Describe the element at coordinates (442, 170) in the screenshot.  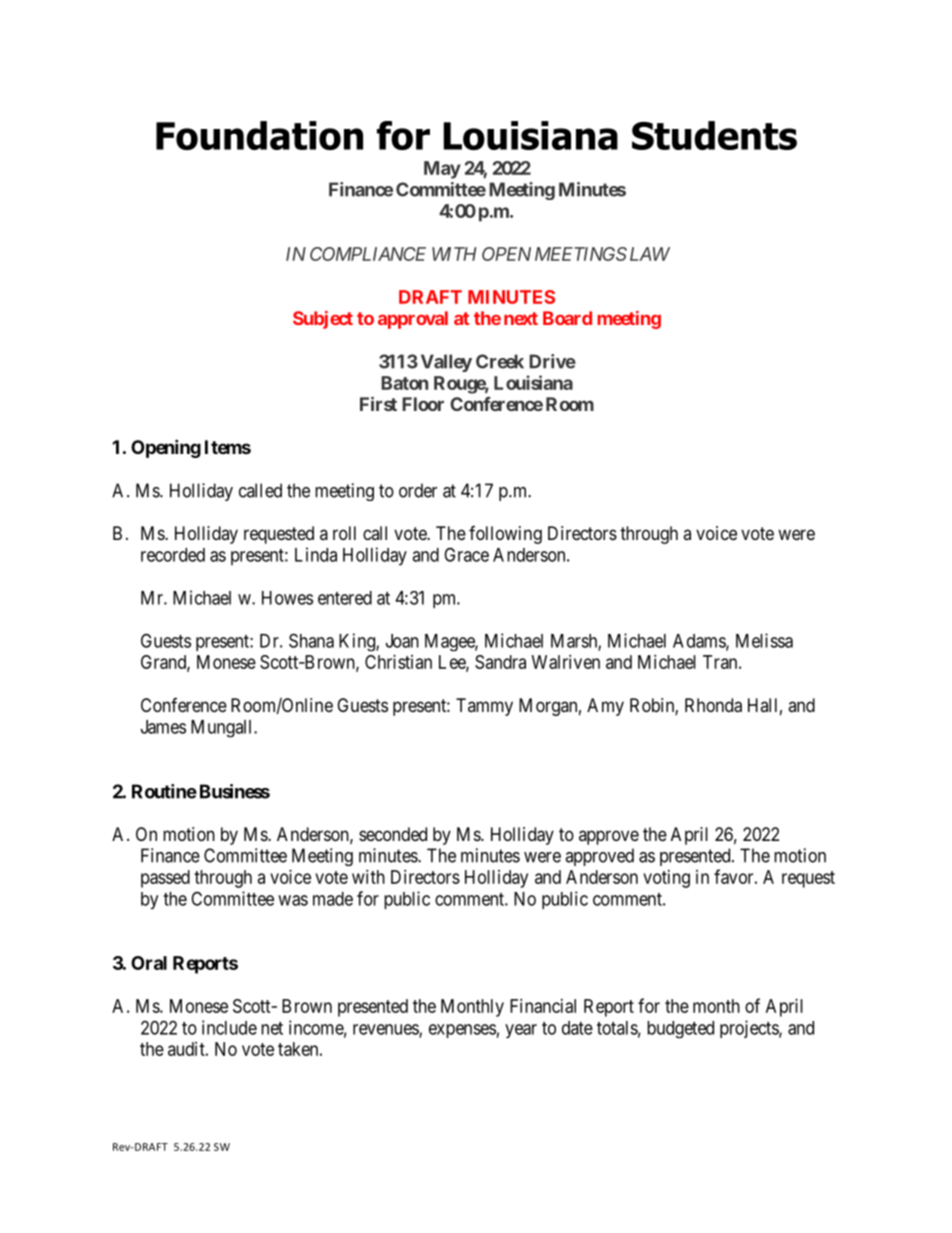
I see `May` at that location.
